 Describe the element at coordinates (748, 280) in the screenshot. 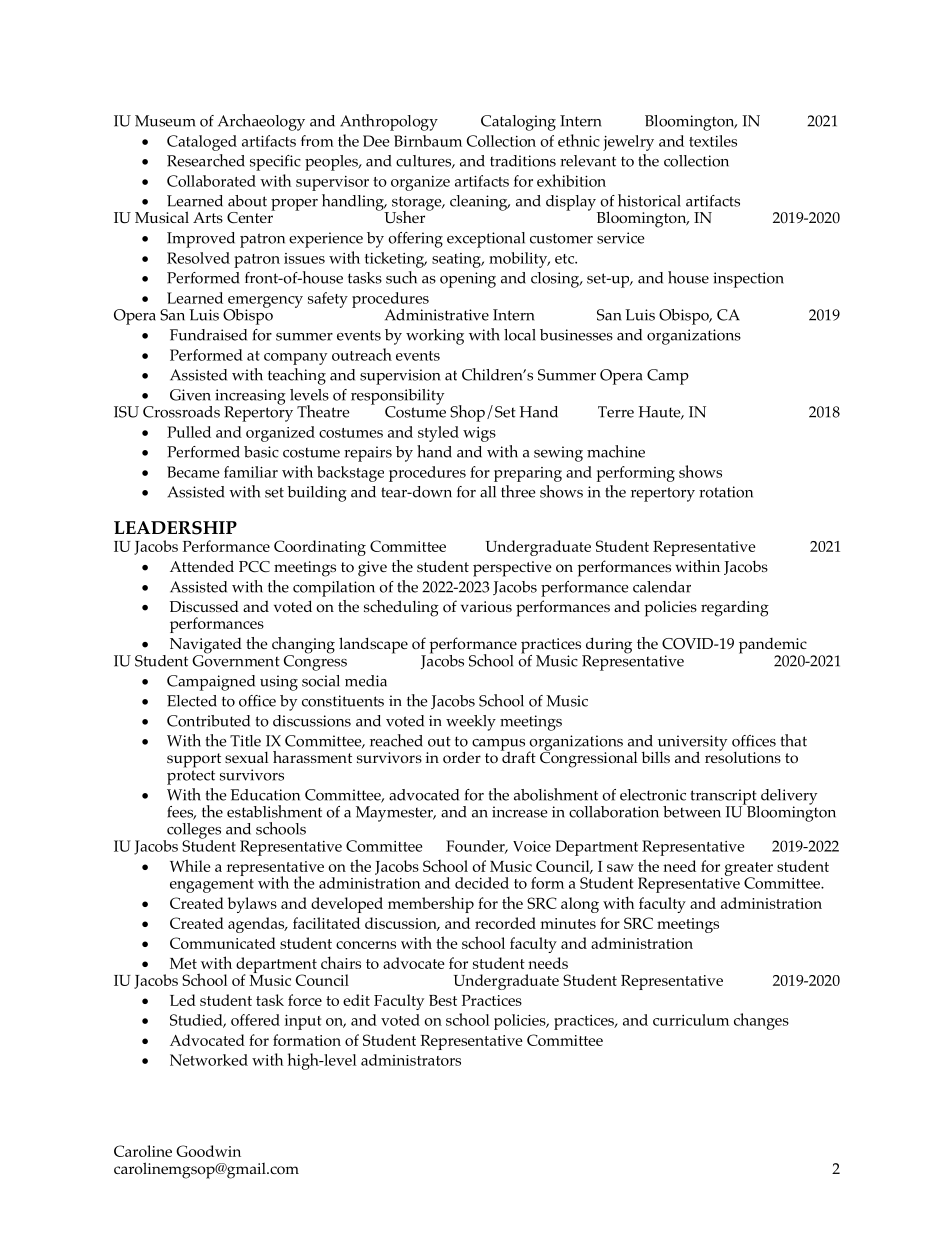

I see `inspection` at that location.
